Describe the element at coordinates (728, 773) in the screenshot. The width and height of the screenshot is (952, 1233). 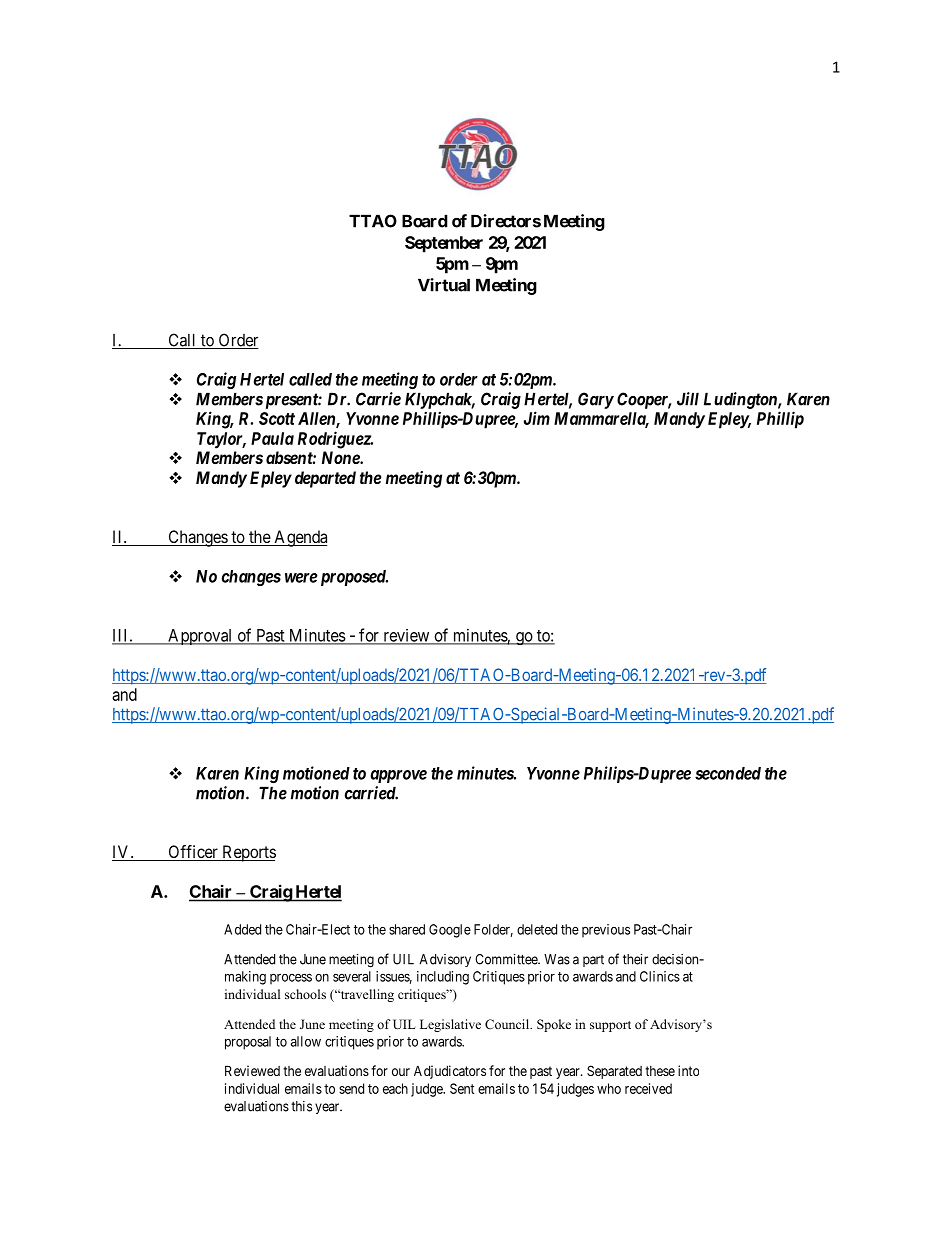
I see `seconded` at that location.
